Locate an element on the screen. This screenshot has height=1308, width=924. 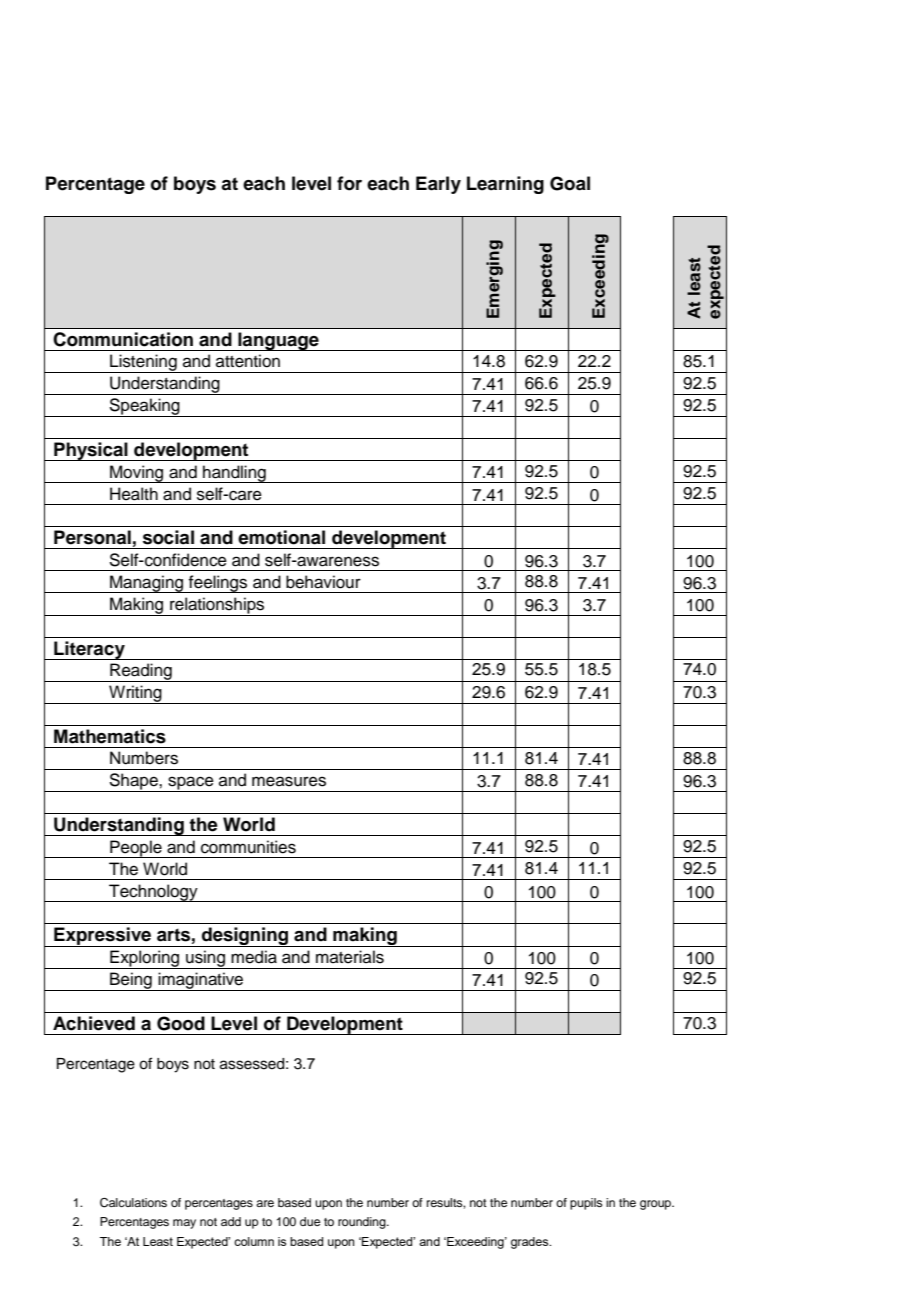
Communication is located at coordinates (123, 339).
